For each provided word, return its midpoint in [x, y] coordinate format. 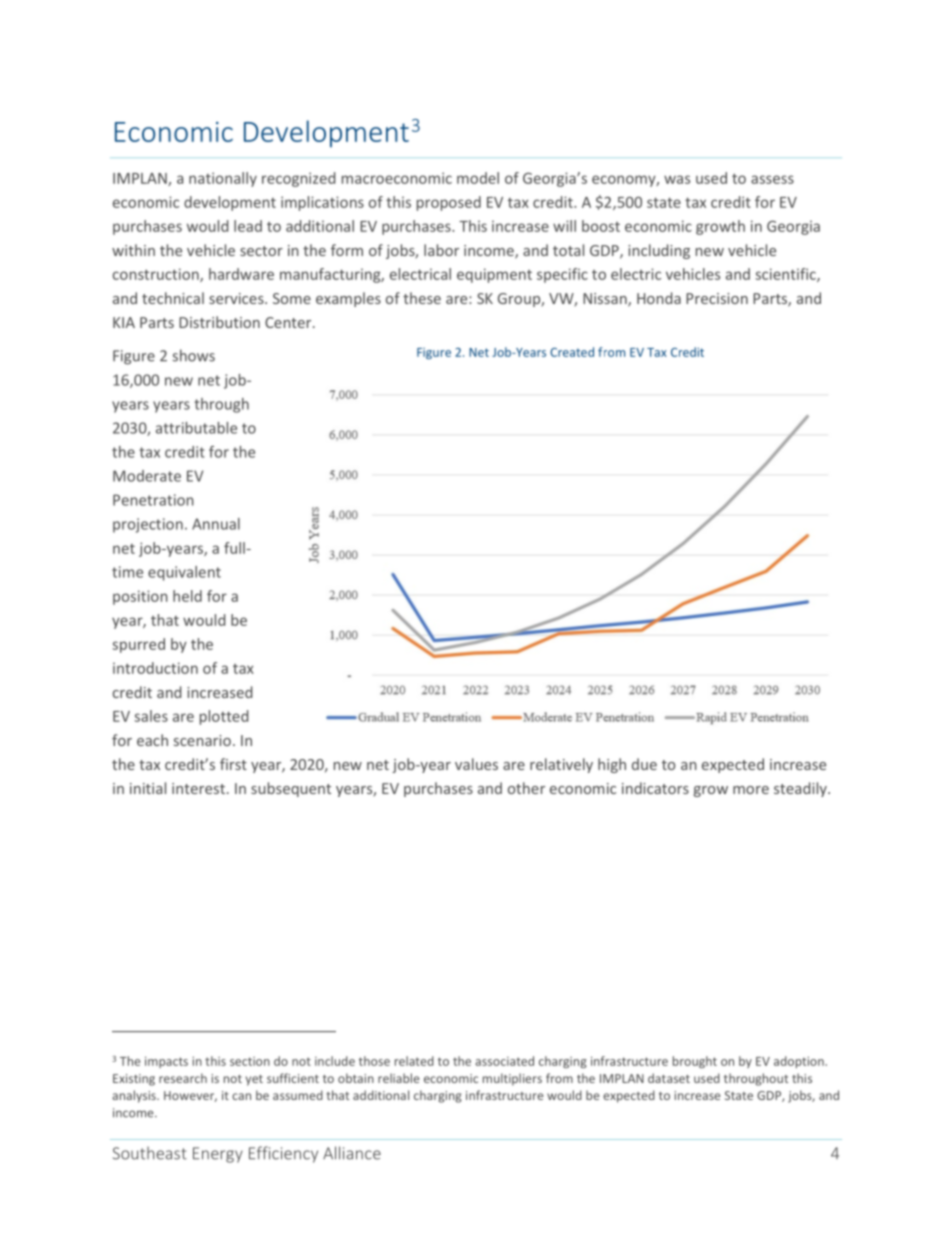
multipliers [512, 1079]
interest [198, 788]
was [677, 179]
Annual [216, 524]
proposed [449, 203]
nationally [223, 179]
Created [572, 352]
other [526, 788]
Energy [218, 1155]
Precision [717, 298]
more [751, 790]
